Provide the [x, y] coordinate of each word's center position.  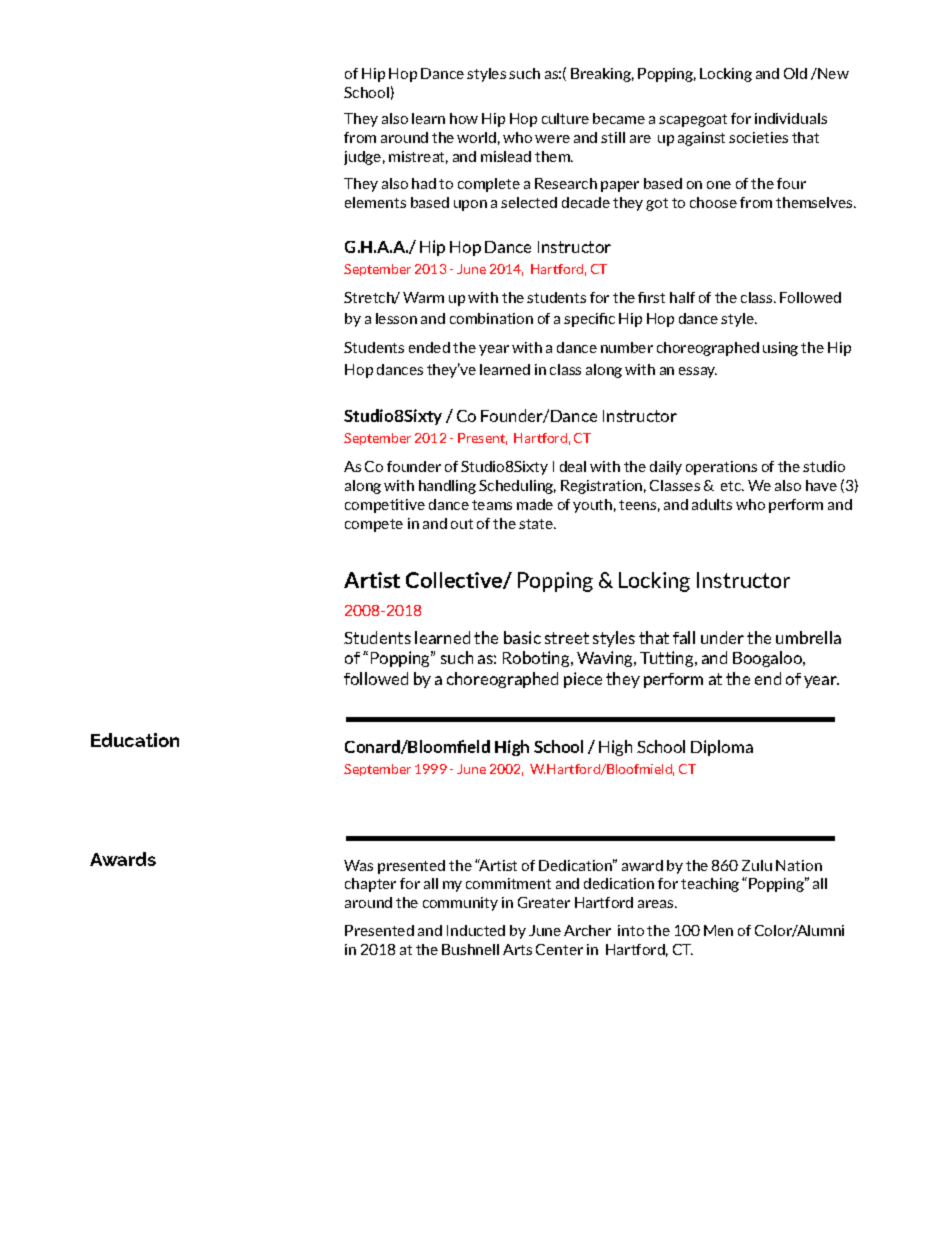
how [464, 118]
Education [135, 740]
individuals [791, 118]
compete [374, 525]
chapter [370, 885]
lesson [396, 318]
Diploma [722, 748]
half [682, 297]
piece [583, 680]
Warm [423, 297]
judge [362, 158]
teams [492, 505]
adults [712, 504]
